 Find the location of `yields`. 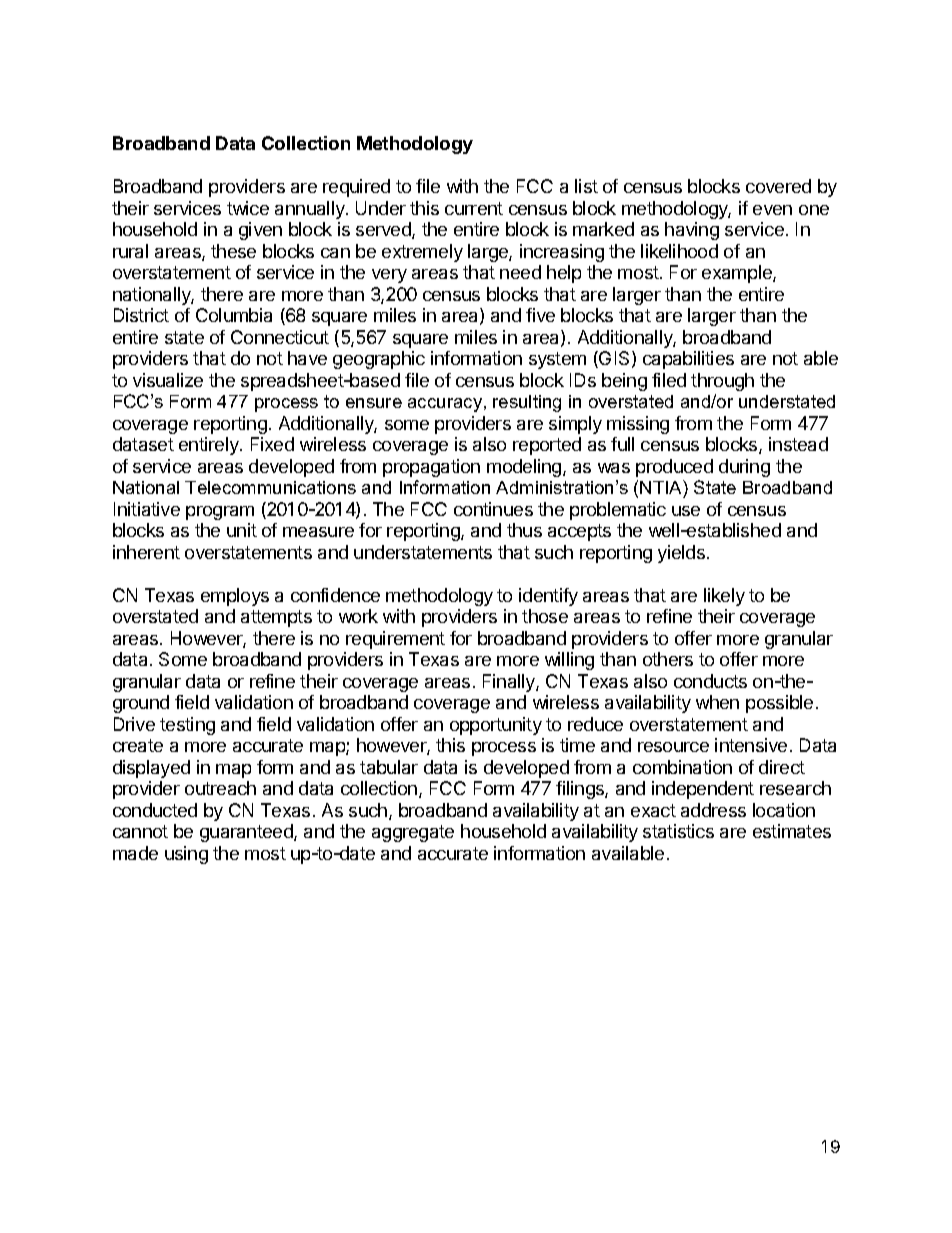

yields is located at coordinates (681, 554).
